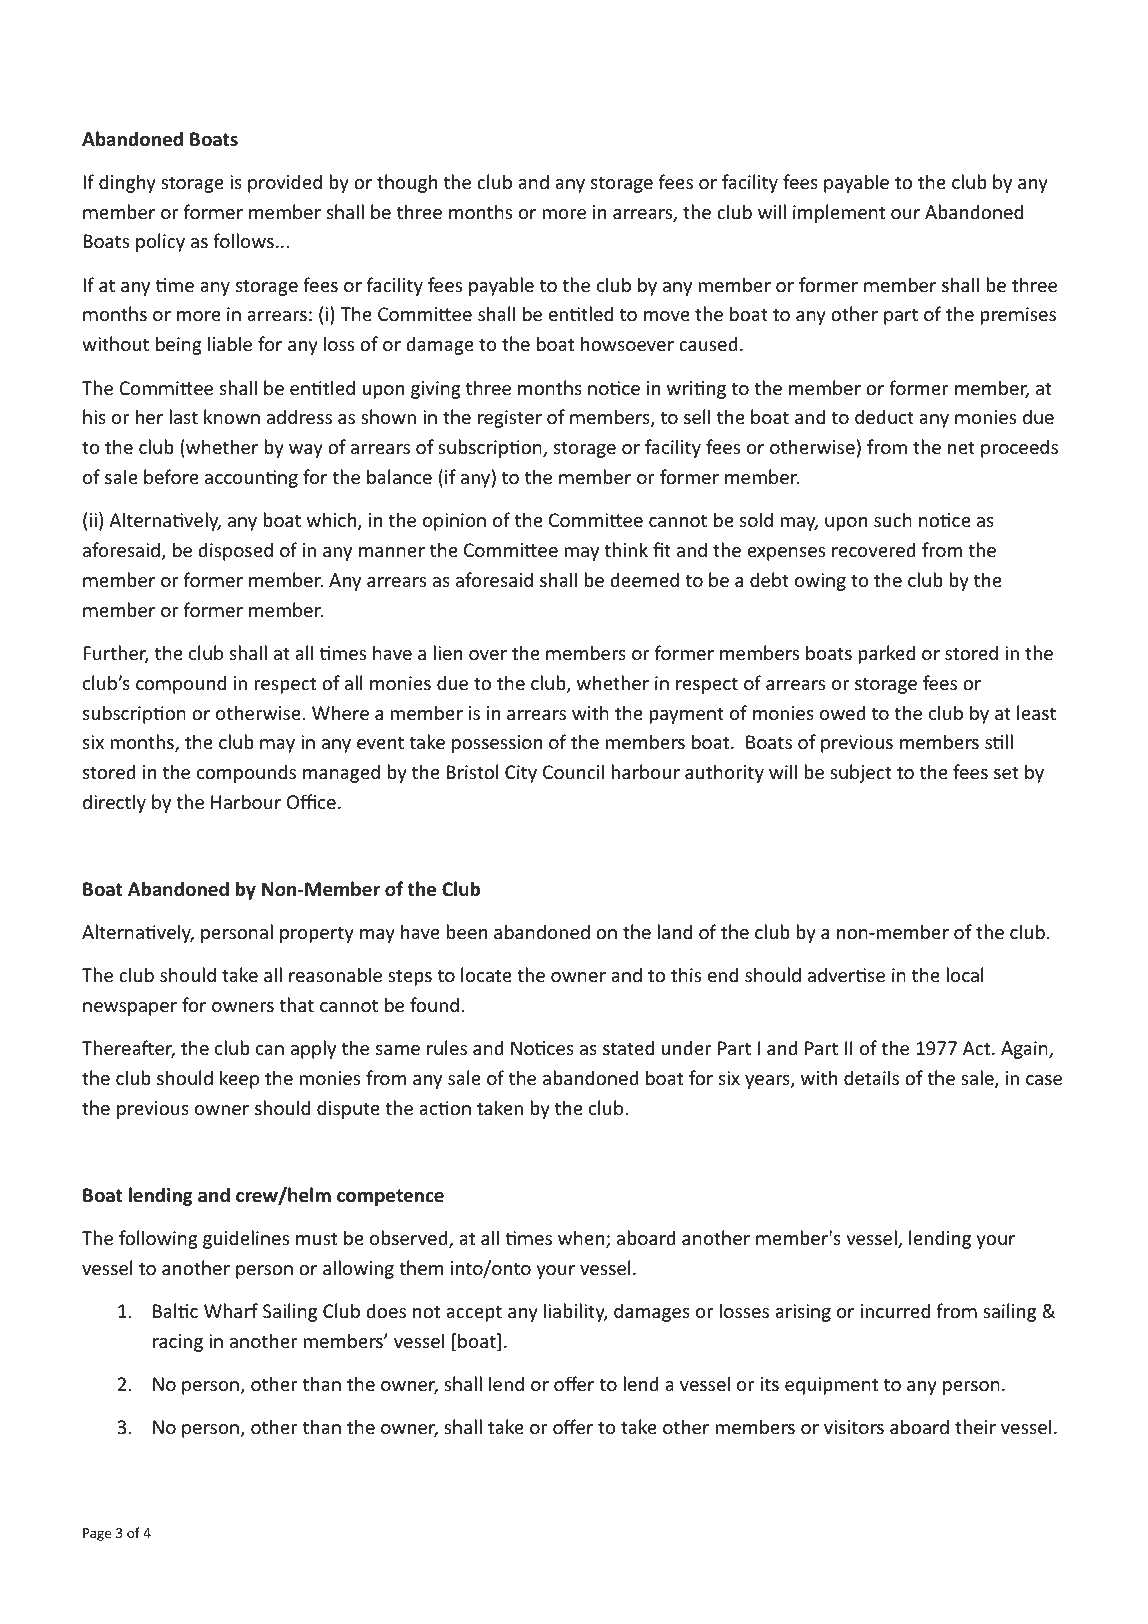 This page has height=1624, width=1148. What do you see at coordinates (582, 1239) in the page?
I see `when` at bounding box center [582, 1239].
